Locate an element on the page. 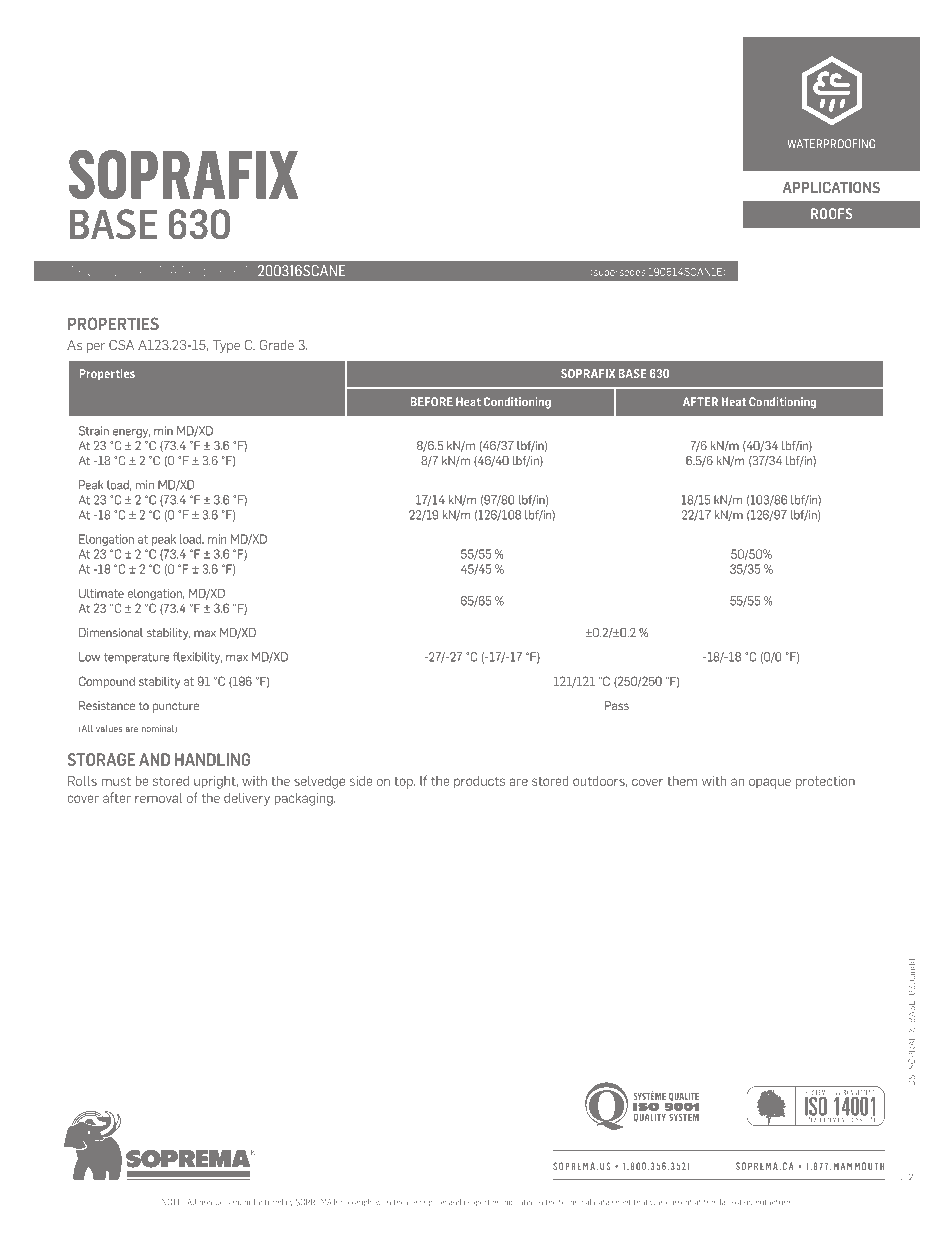 This document has height=1233, width=952. APPLICATIONS is located at coordinates (831, 187).
